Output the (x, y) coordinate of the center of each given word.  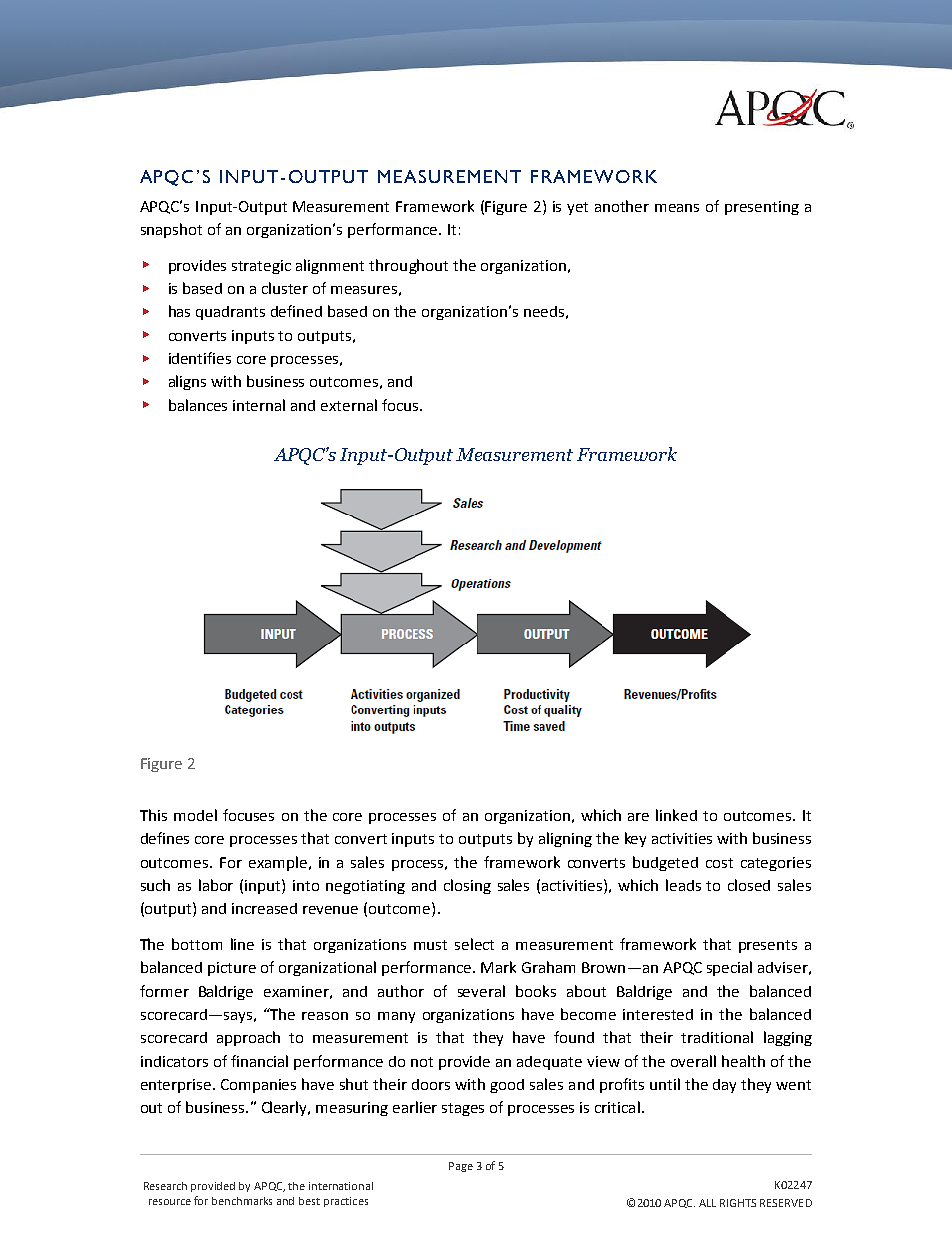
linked (676, 815)
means (677, 208)
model (195, 815)
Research (165, 1186)
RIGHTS (738, 1203)
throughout (408, 266)
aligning (565, 839)
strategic (261, 267)
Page (461, 1167)
